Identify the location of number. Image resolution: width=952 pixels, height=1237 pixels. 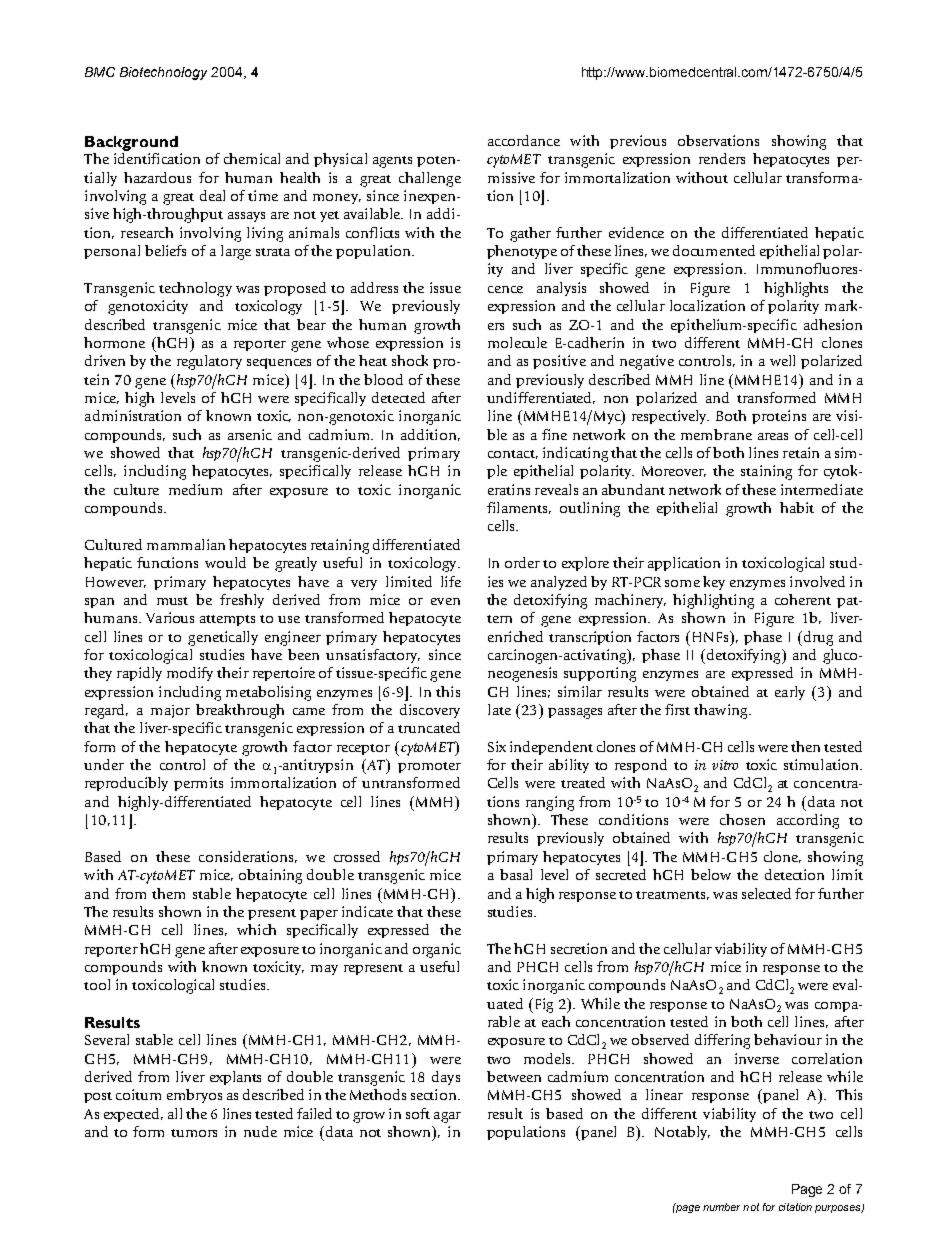
(721, 1207).
